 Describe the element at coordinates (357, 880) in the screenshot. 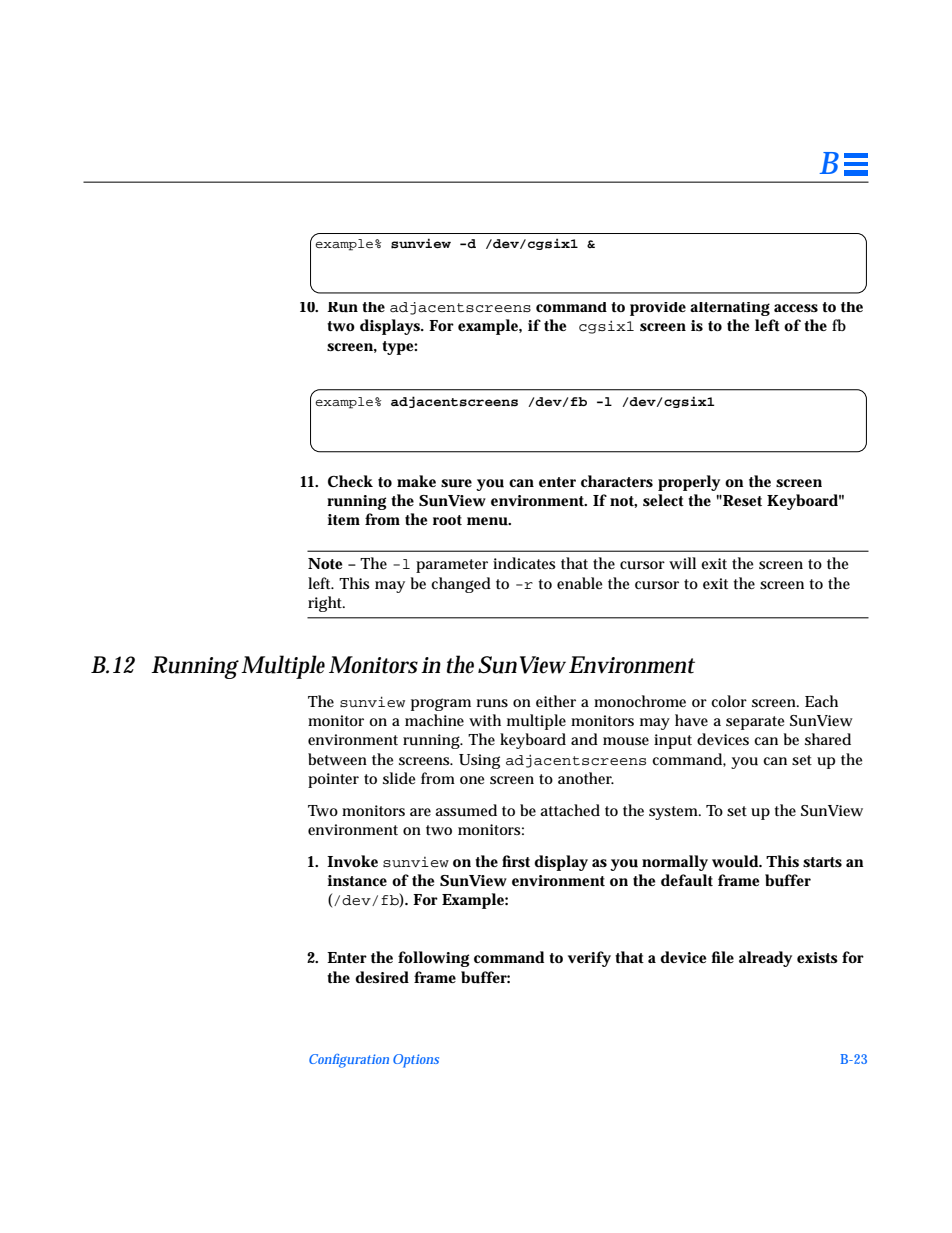

I see `instance` at that location.
